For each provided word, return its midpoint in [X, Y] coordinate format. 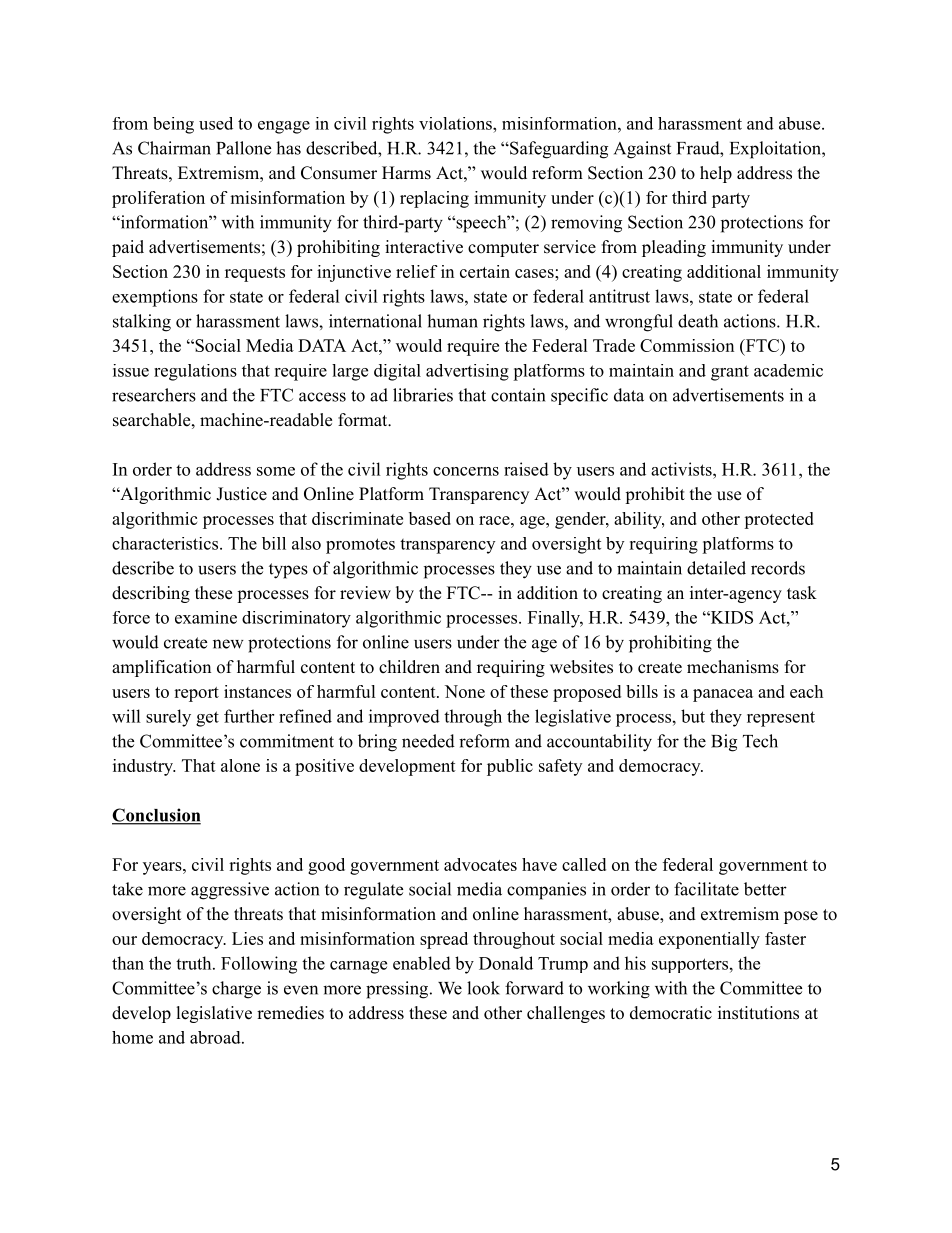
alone [240, 765]
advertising [467, 372]
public [510, 767]
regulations [195, 372]
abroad [216, 1037]
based [430, 518]
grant [730, 373]
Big [724, 743]
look [483, 988]
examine [206, 617]
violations [456, 123]
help [716, 174]
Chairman [174, 148]
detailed [716, 568]
